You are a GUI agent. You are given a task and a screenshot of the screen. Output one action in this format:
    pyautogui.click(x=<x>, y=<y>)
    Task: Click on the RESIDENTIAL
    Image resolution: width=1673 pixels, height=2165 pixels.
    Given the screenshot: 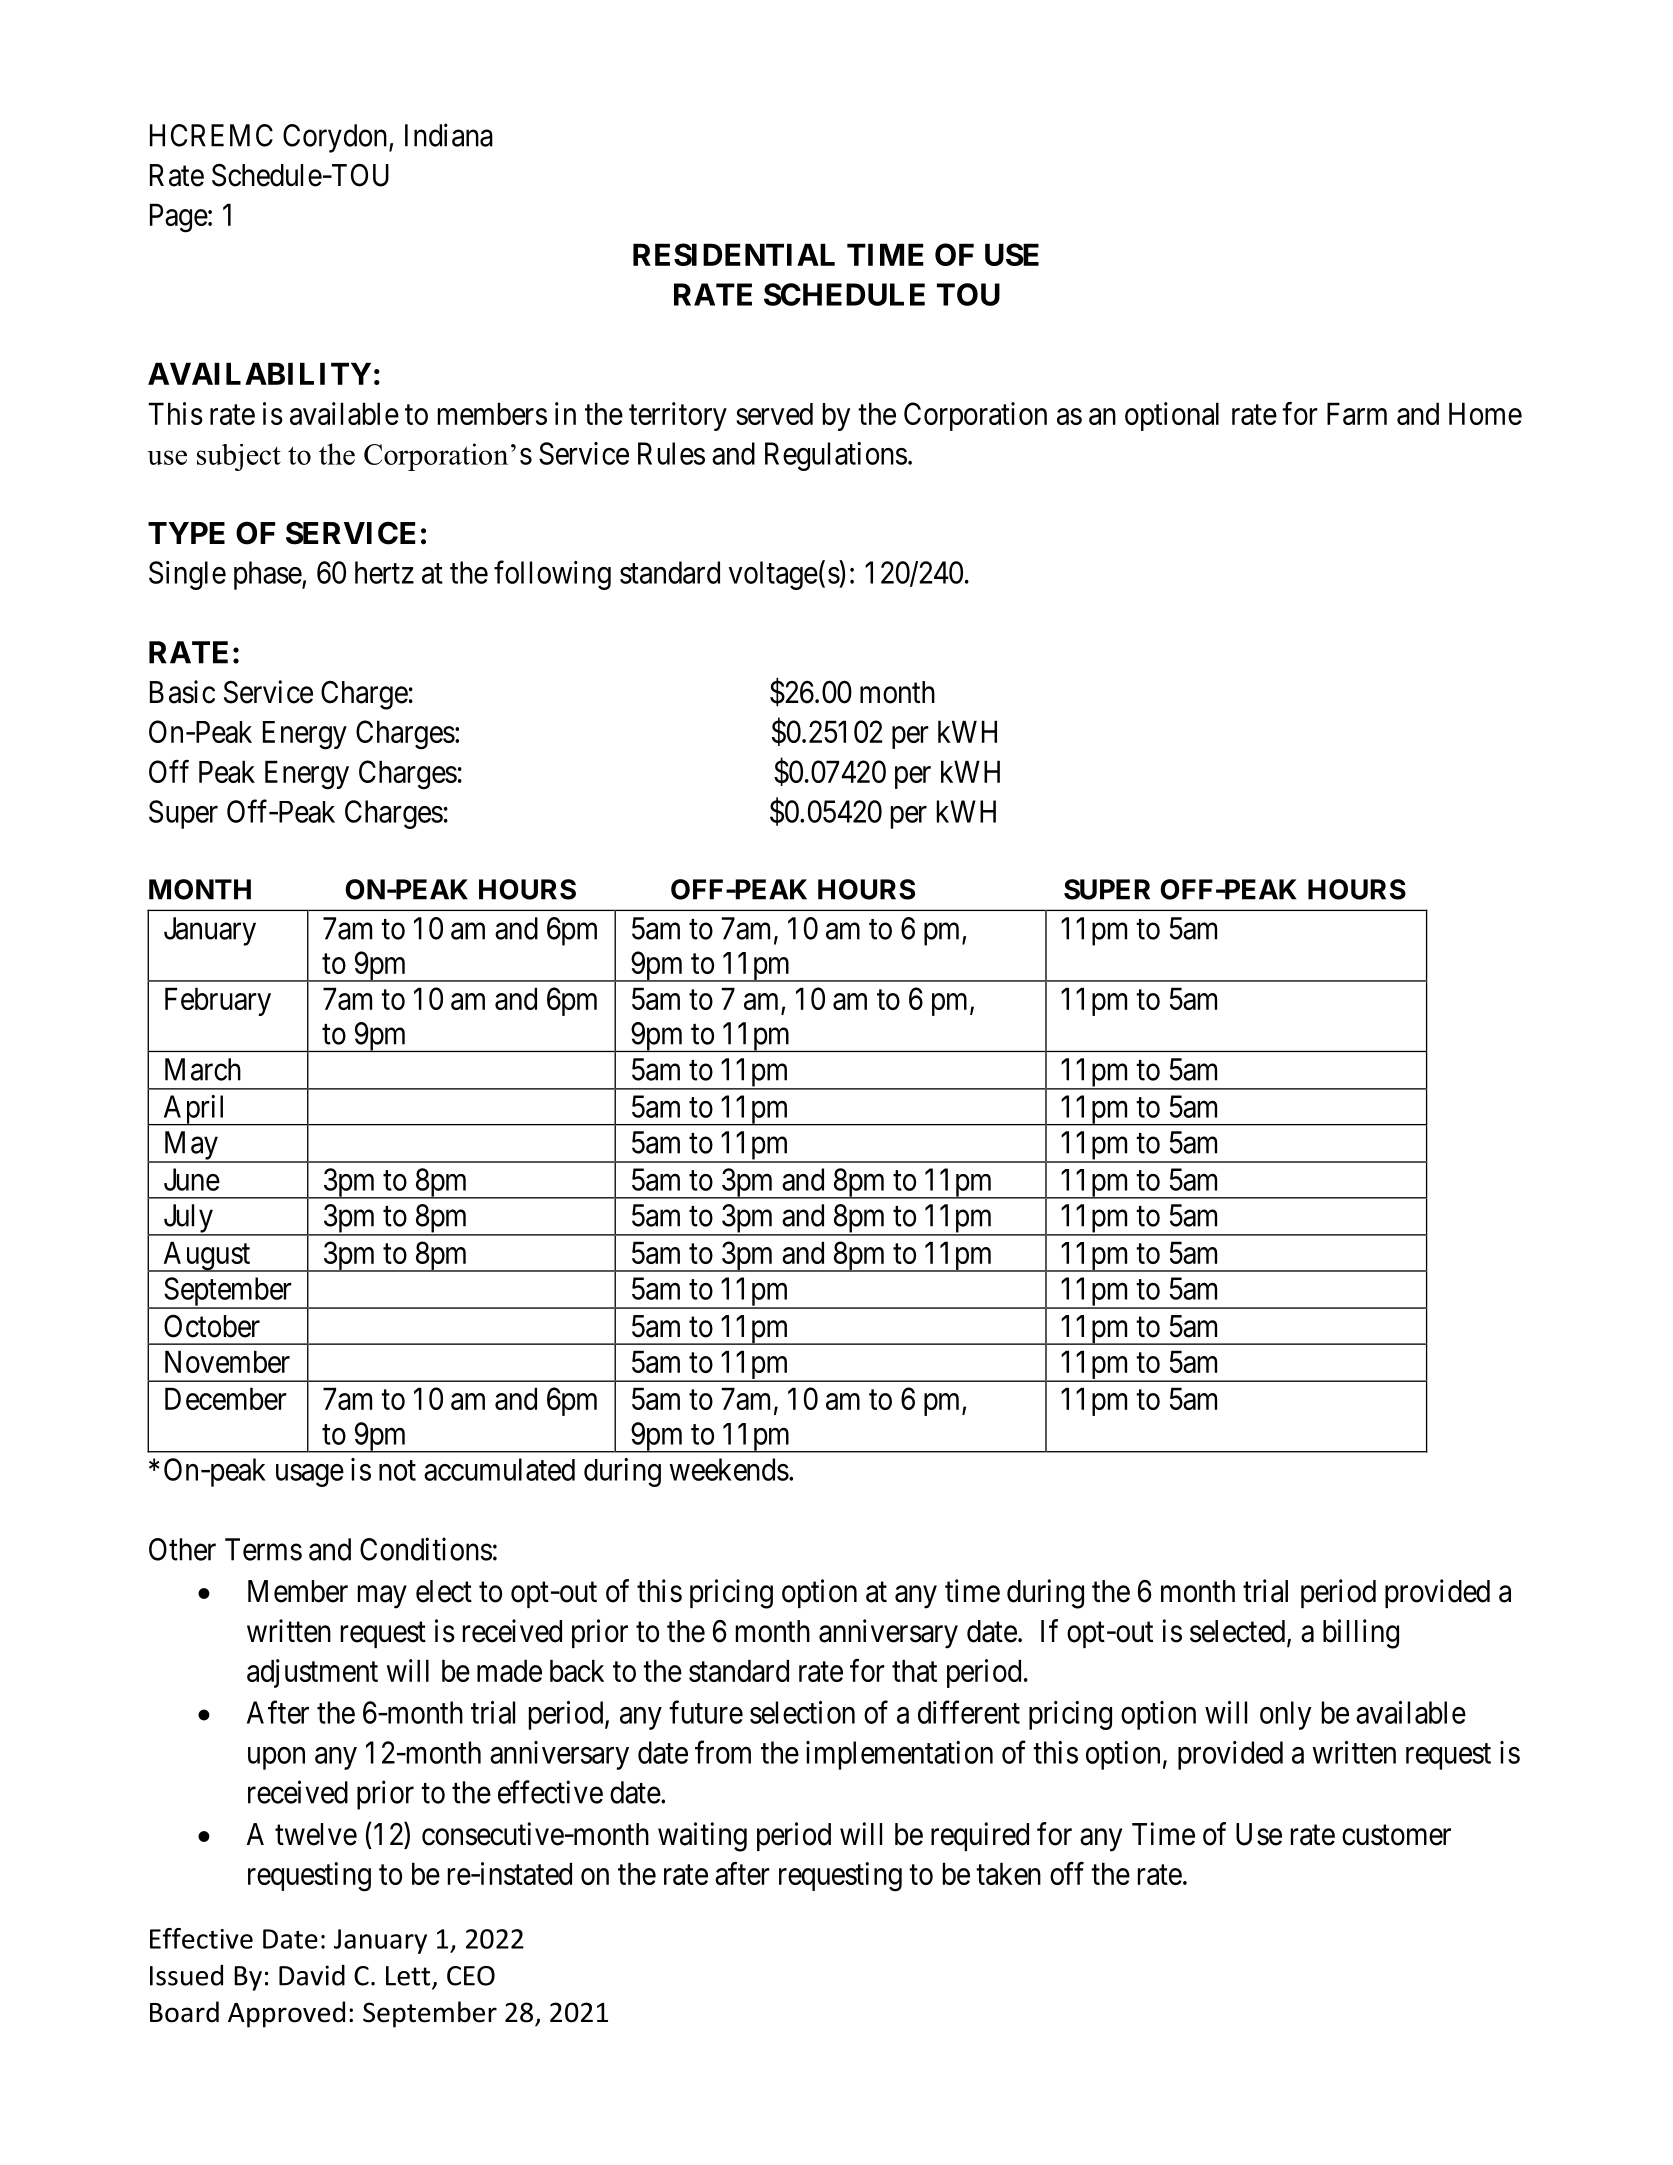 What is the action you would take?
    pyautogui.click(x=734, y=254)
